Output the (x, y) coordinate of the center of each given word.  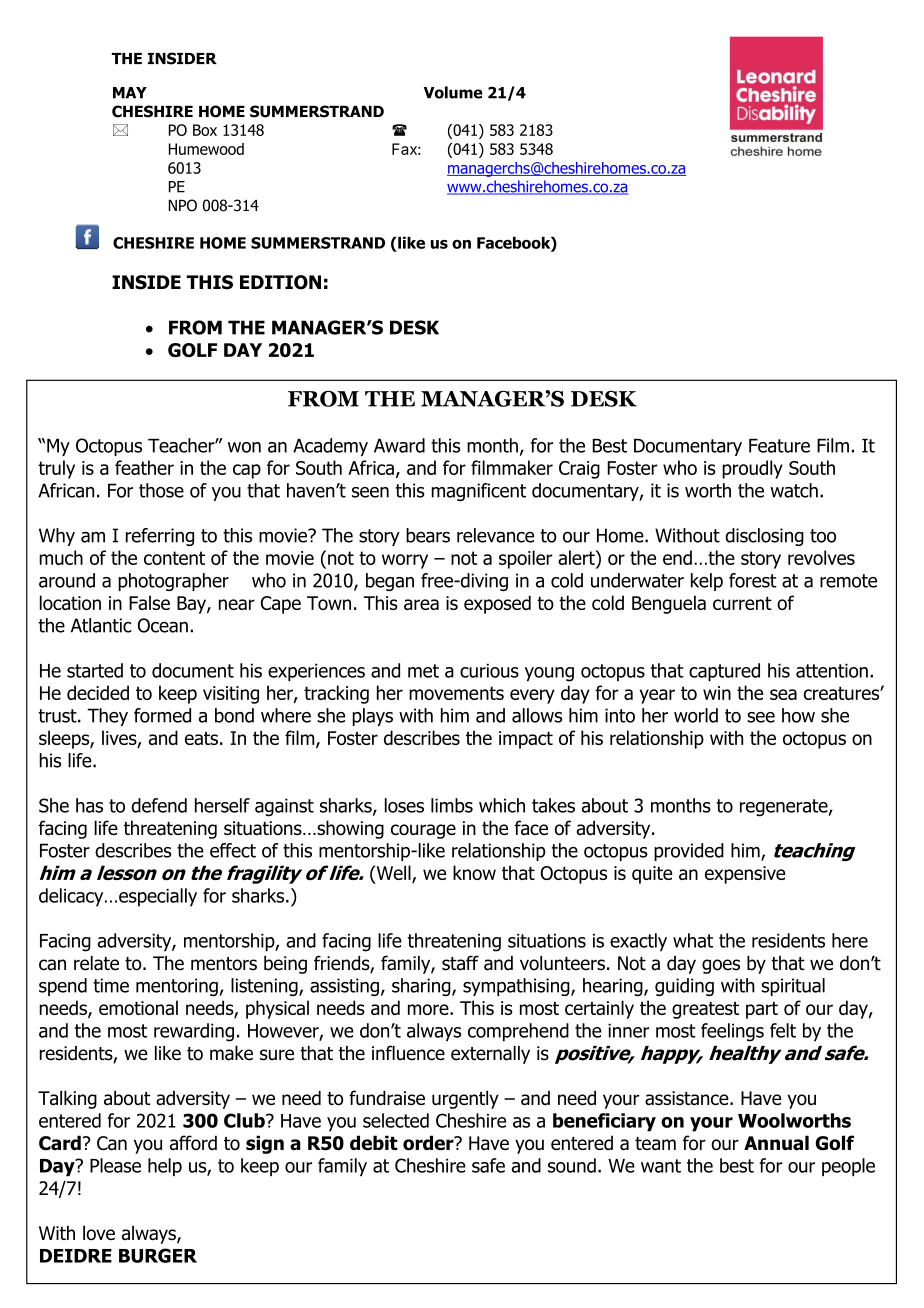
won (244, 447)
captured (724, 672)
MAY (130, 93)
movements (456, 693)
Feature (779, 446)
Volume (453, 92)
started (95, 670)
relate (96, 963)
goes (721, 966)
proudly (752, 469)
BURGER (158, 1255)
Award (399, 445)
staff (460, 963)
